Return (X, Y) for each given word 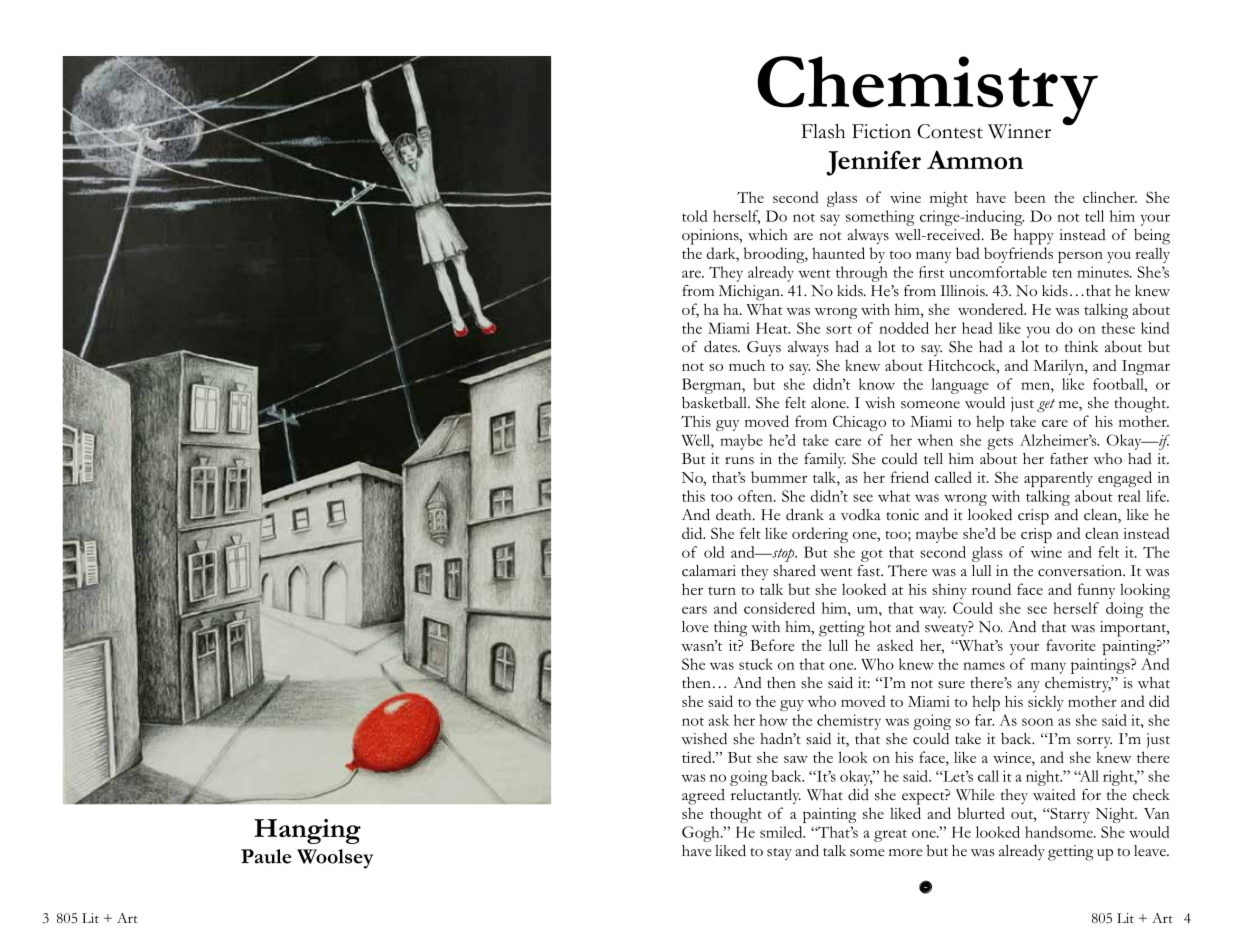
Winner (1019, 131)
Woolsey (335, 859)
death (735, 514)
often (756, 496)
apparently (1058, 479)
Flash (823, 131)
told (695, 216)
